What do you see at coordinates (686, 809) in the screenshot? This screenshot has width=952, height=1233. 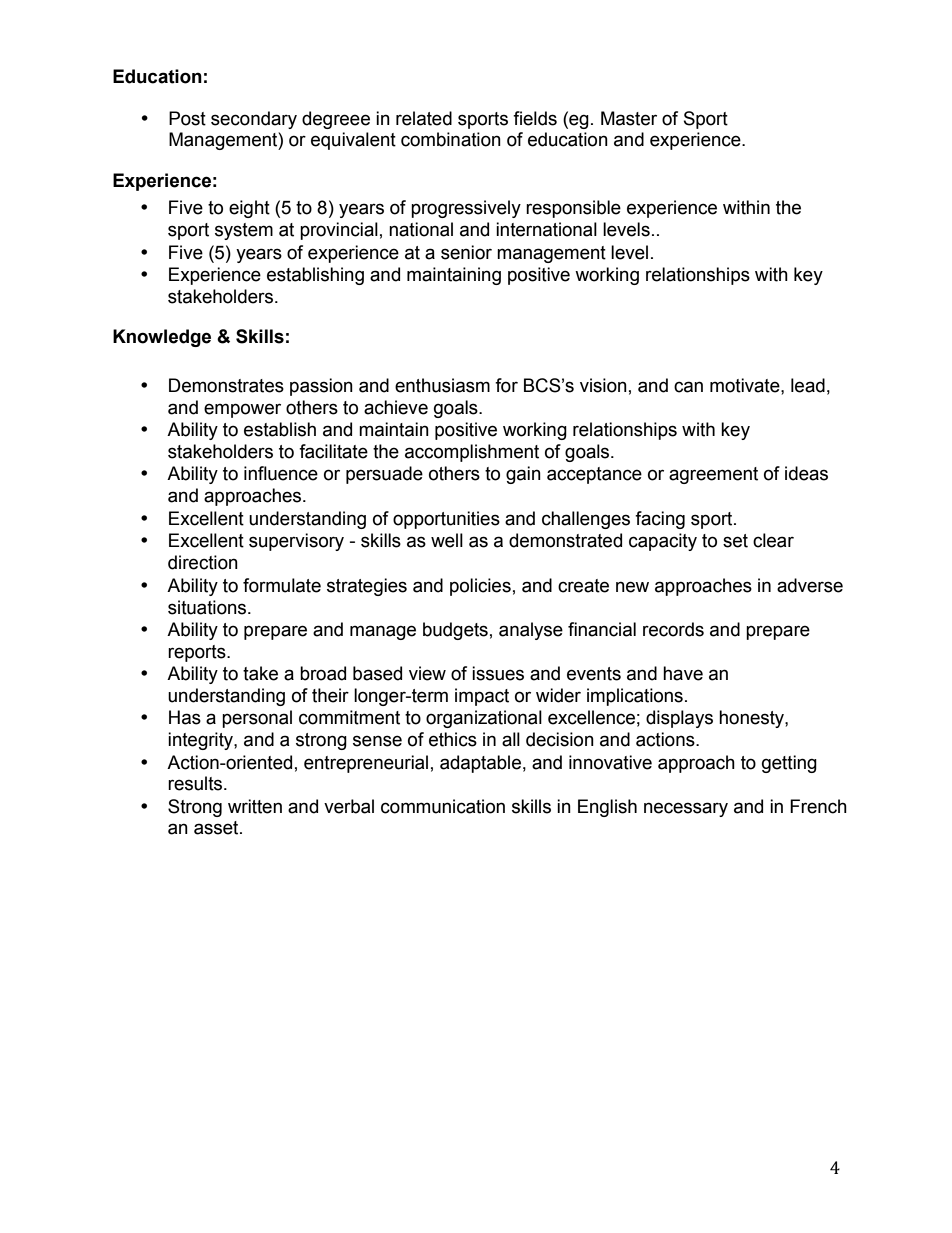 I see `necessary` at bounding box center [686, 809].
